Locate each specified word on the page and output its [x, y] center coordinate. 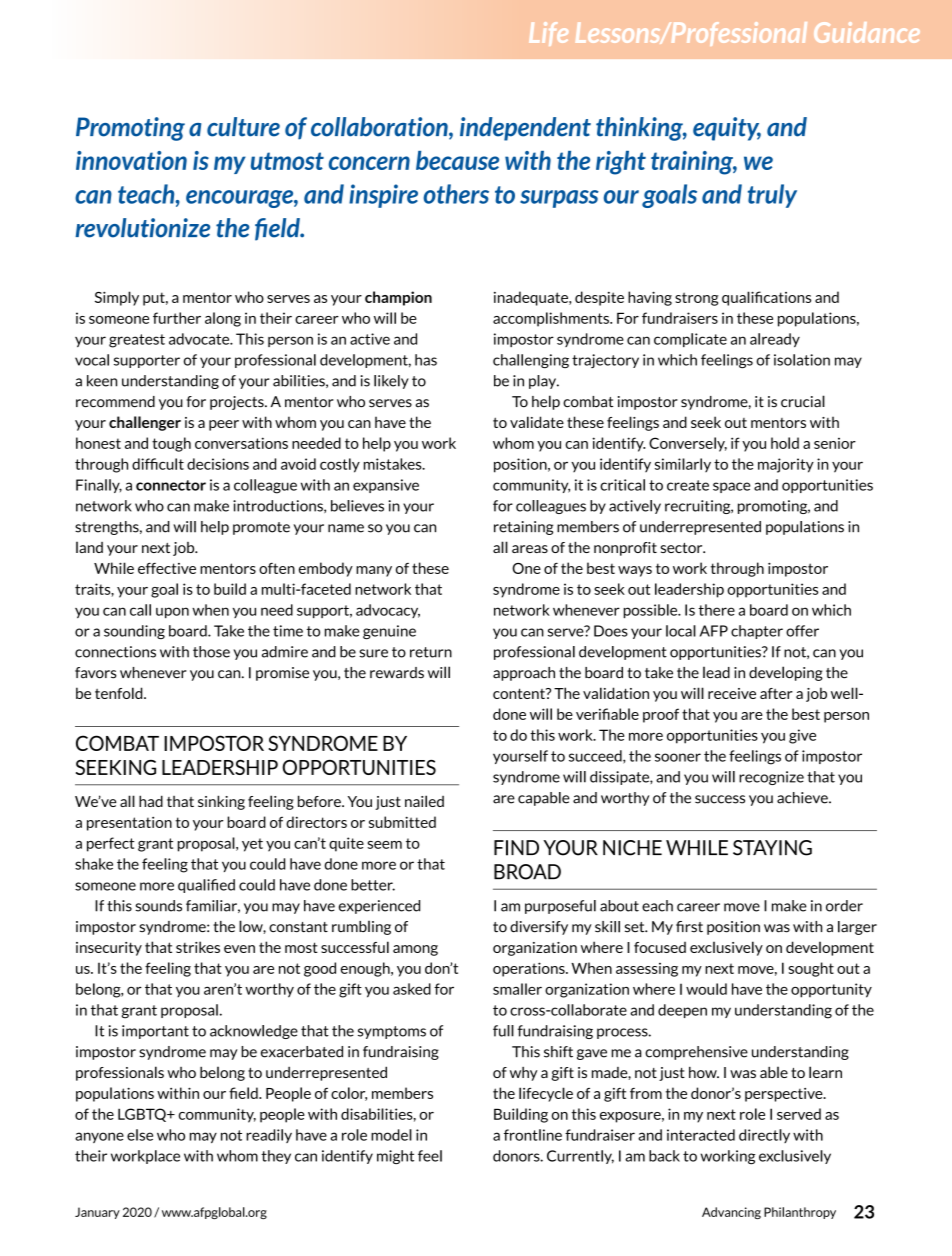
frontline [533, 1135]
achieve [803, 798]
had [151, 801]
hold [785, 443]
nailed [424, 801]
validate [537, 422]
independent [525, 129]
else [140, 1135]
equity [727, 129]
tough [171, 444]
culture [243, 127]
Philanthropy [800, 1213]
